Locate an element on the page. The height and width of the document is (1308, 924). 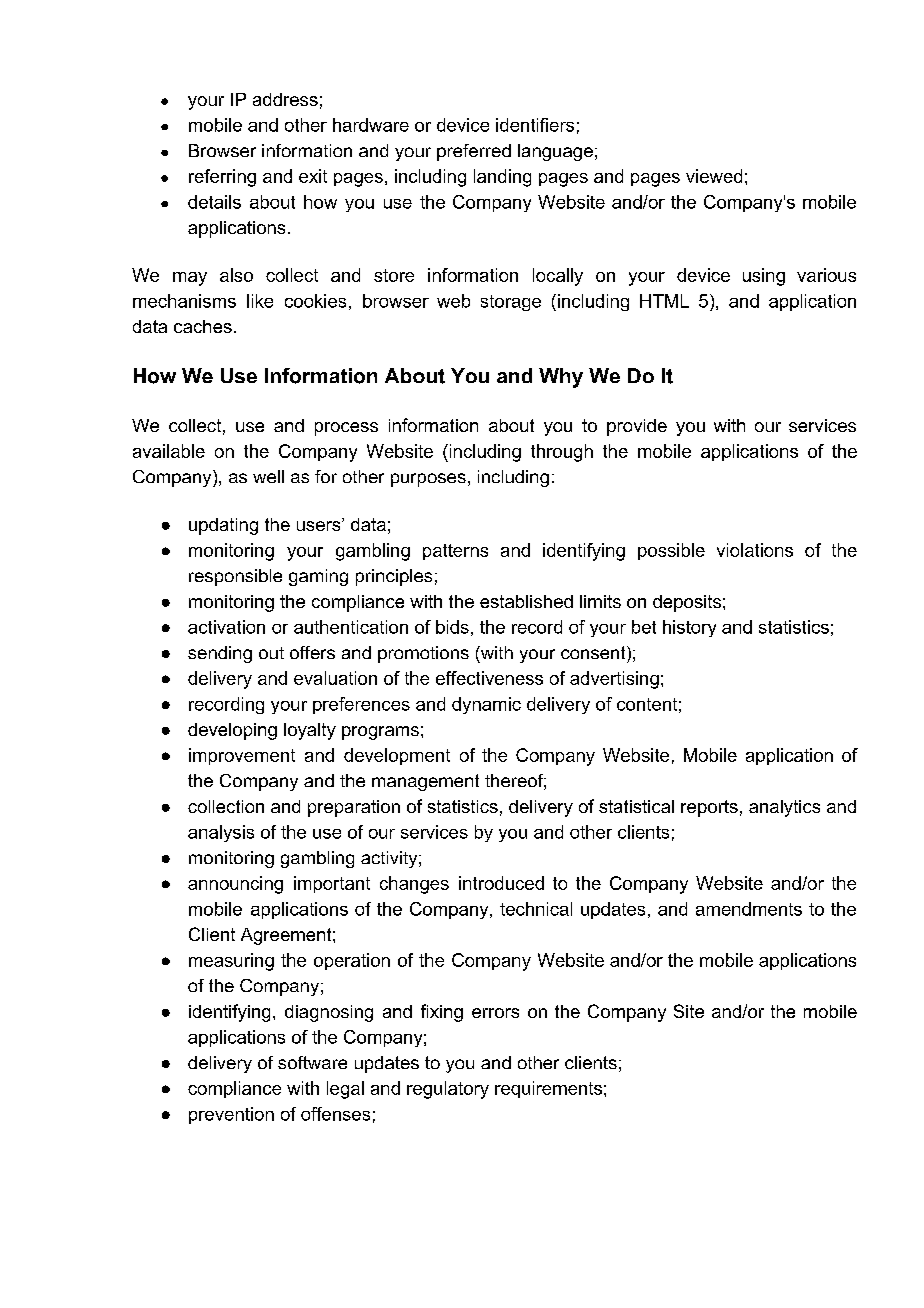
preferred is located at coordinates (474, 152).
